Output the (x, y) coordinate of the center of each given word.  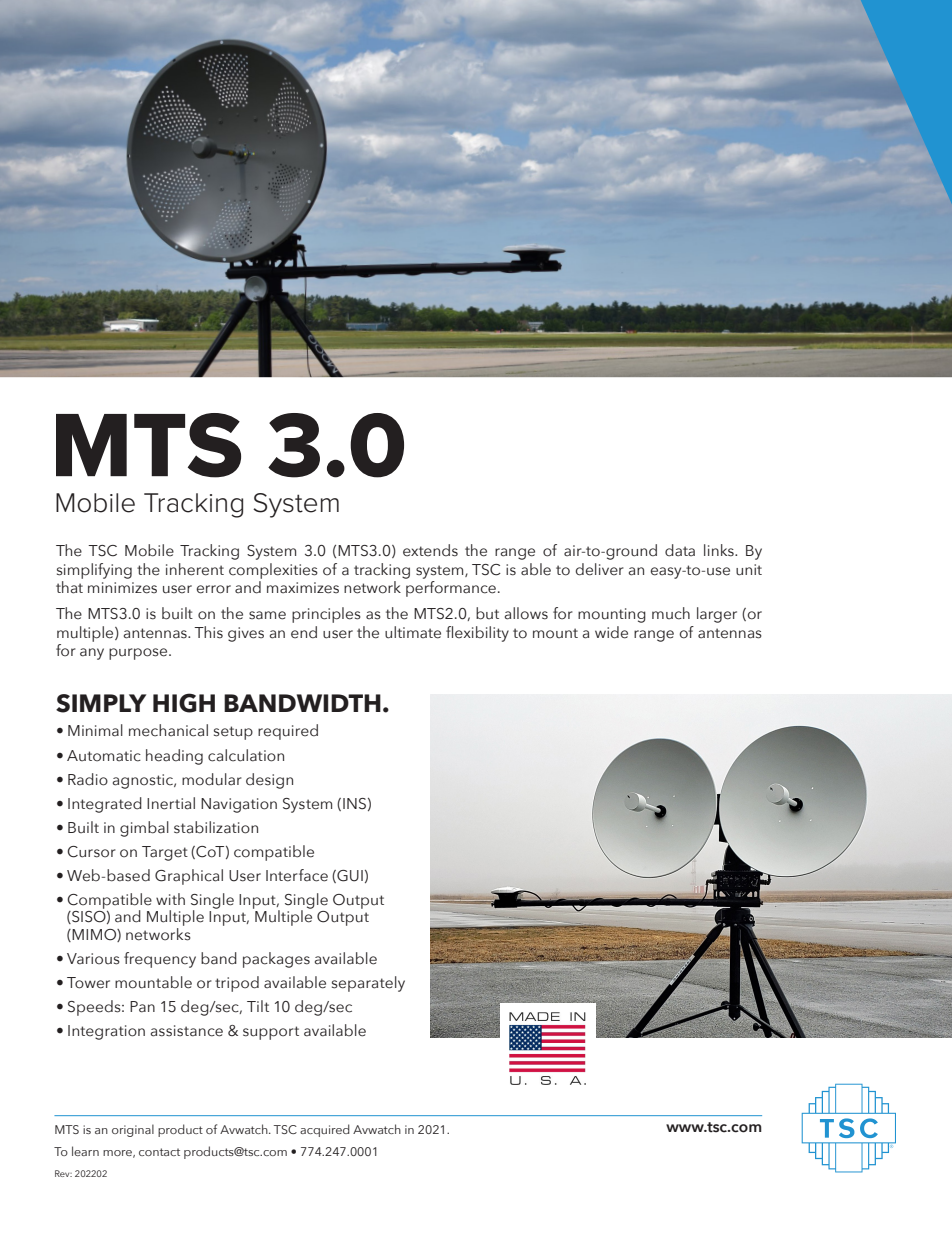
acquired (325, 1130)
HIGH (184, 703)
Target (165, 853)
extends (430, 550)
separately (368, 984)
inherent (195, 569)
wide (611, 632)
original (133, 1130)
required (288, 732)
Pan (142, 1007)
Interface (297, 875)
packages (276, 960)
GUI (349, 876)
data (680, 550)
